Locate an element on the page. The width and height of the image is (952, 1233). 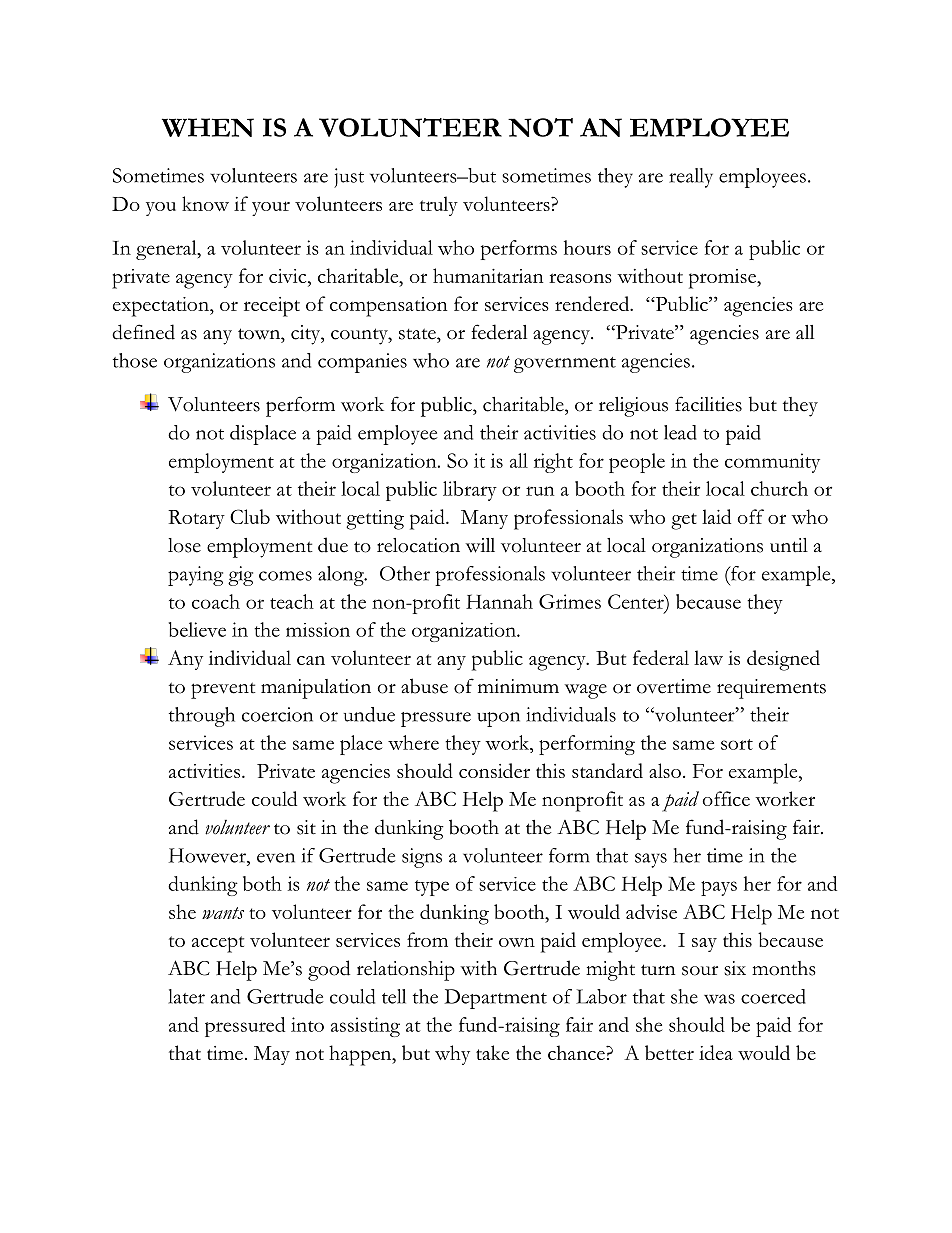
through is located at coordinates (202, 717).
